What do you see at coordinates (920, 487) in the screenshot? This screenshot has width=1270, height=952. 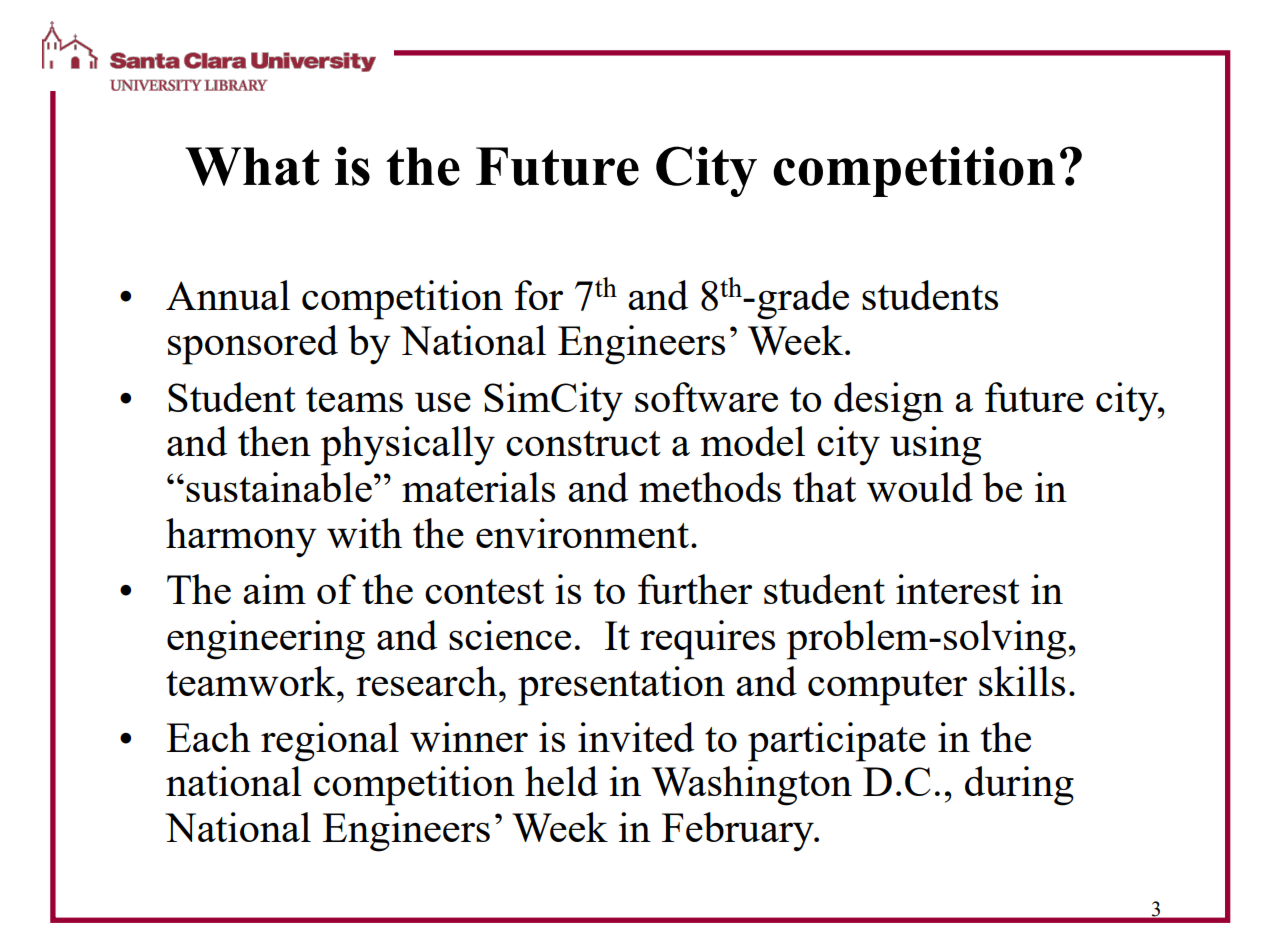 I see `would` at bounding box center [920, 487].
